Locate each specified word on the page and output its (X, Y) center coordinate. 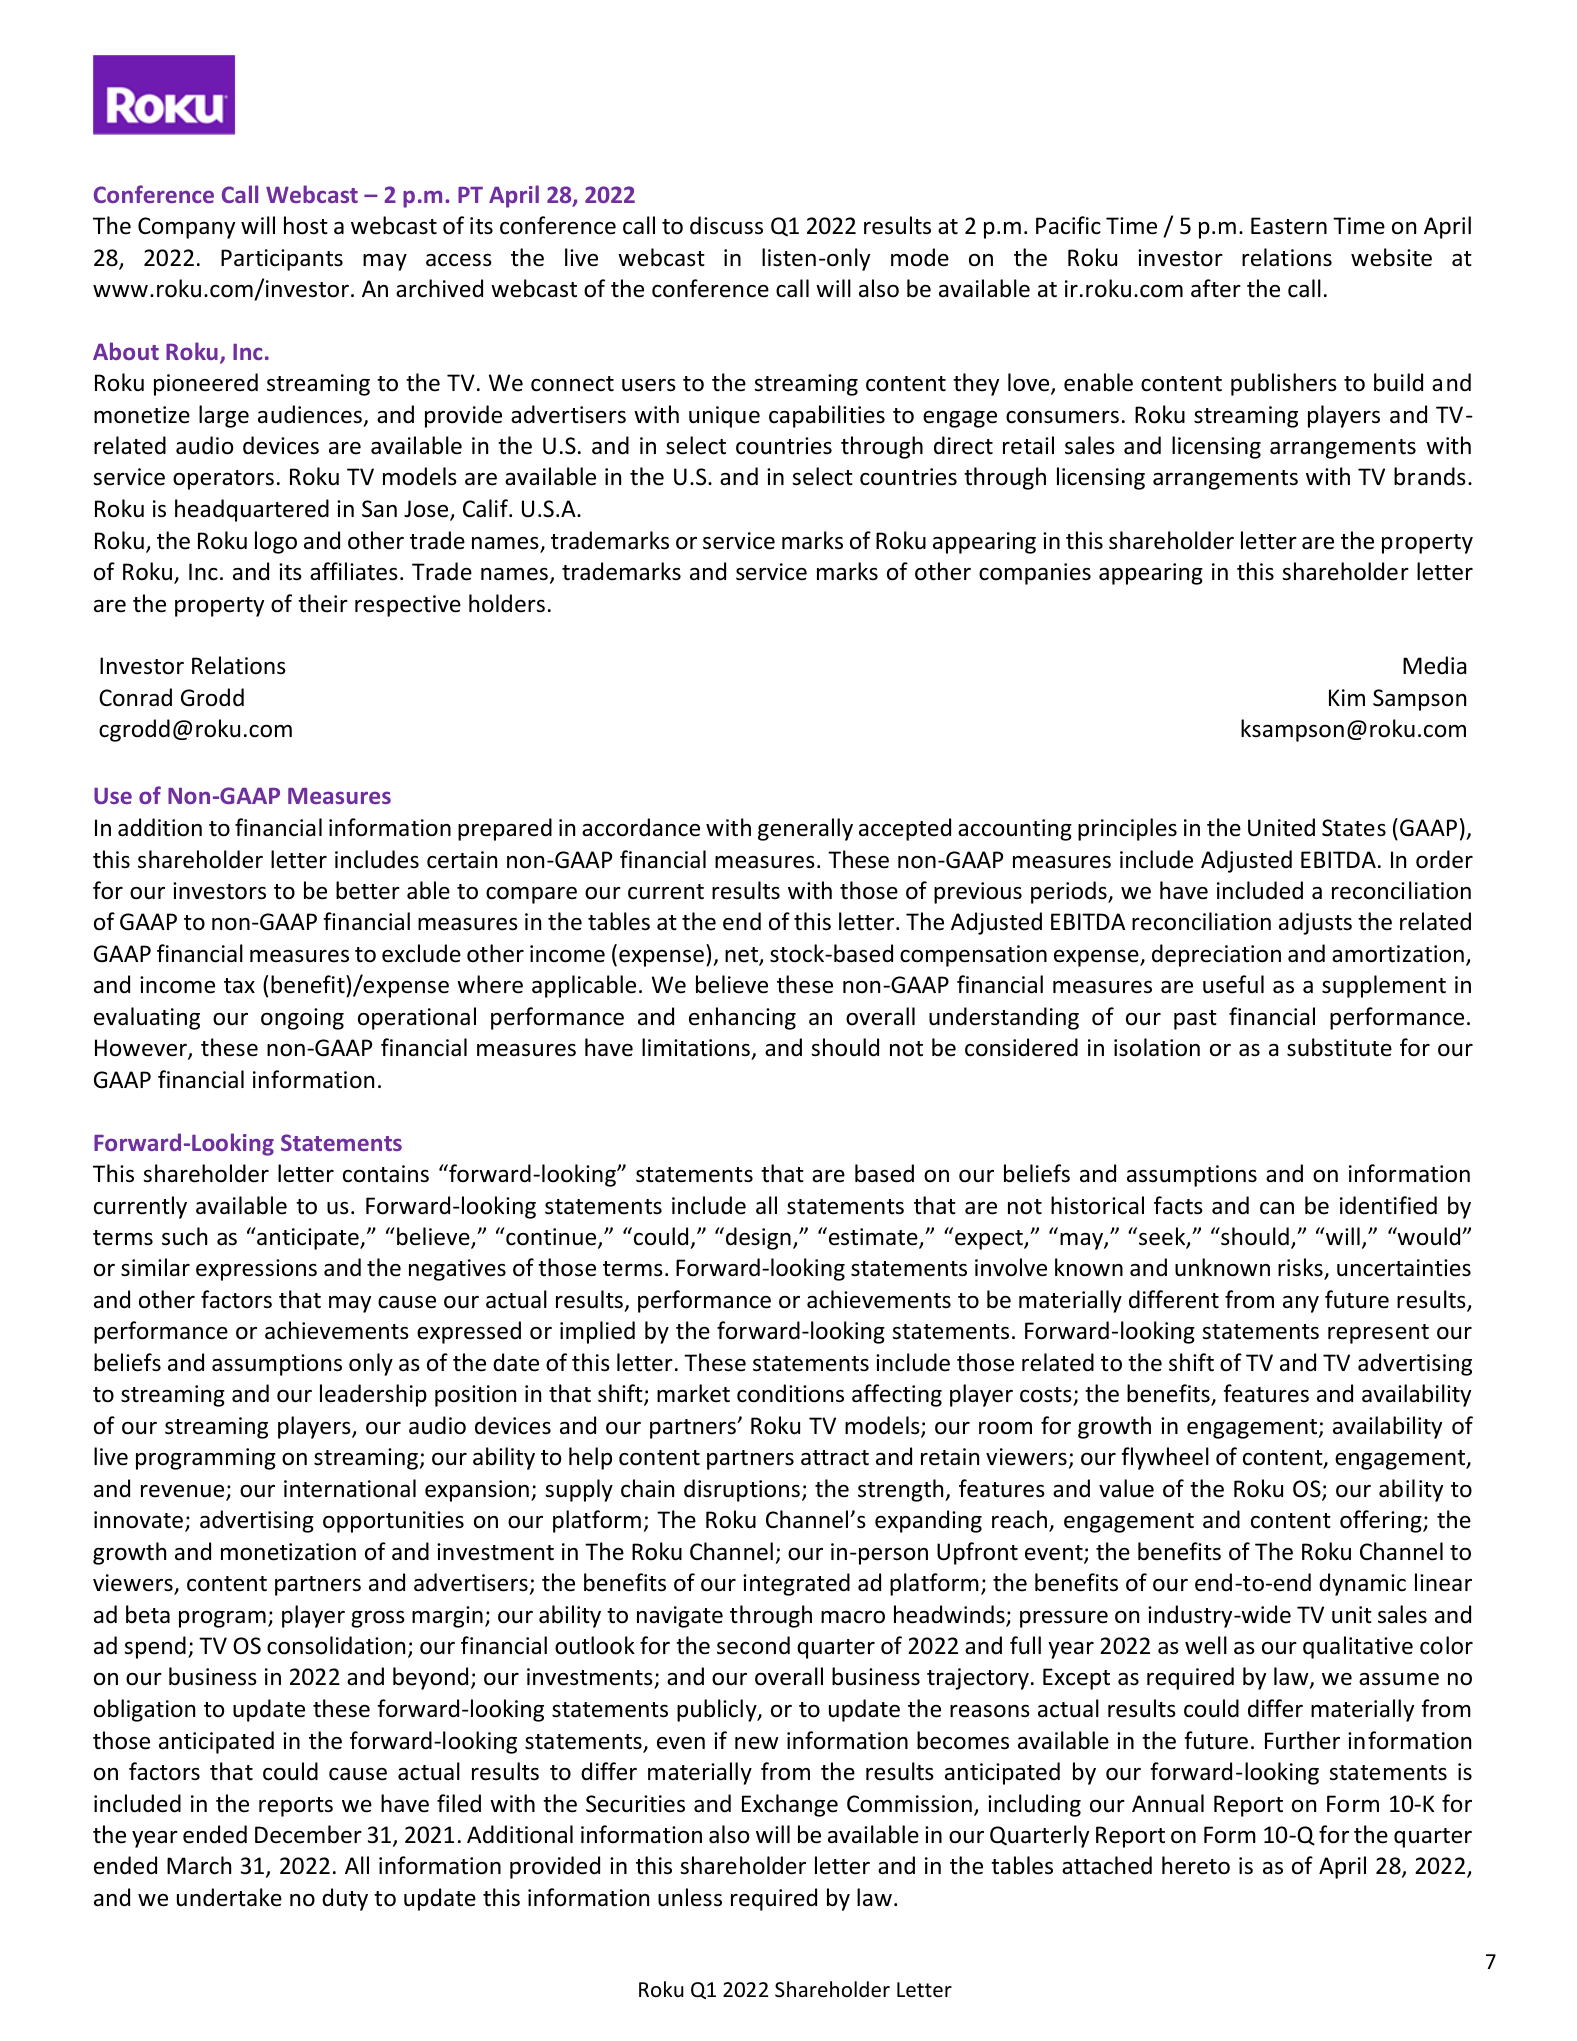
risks (1301, 1268)
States (1354, 828)
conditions (790, 1393)
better (368, 890)
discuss (726, 225)
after (1216, 288)
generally (805, 829)
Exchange (790, 1805)
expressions (256, 1270)
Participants (282, 260)
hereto (1196, 1865)
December (308, 1834)
